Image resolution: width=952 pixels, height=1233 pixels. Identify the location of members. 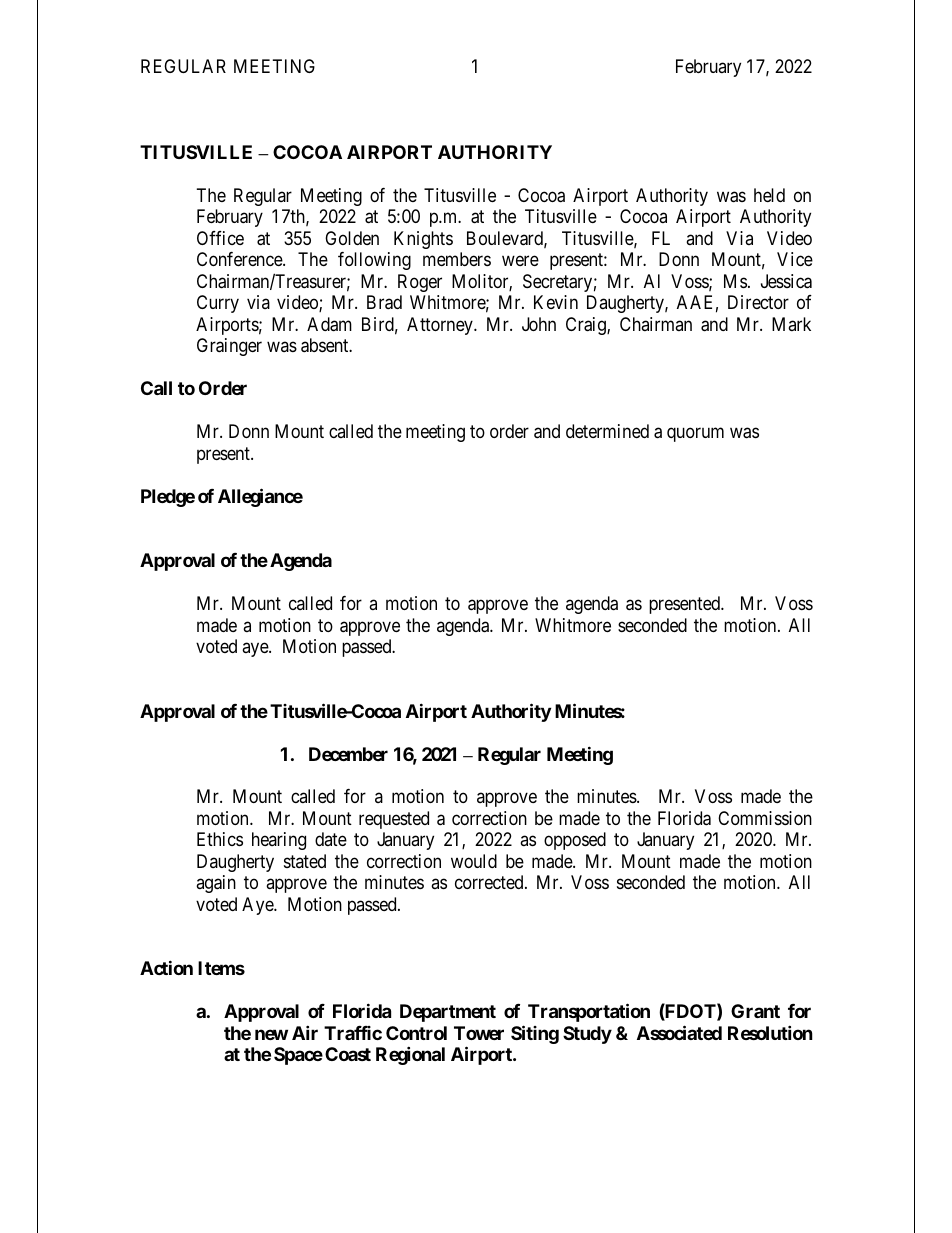
(457, 259).
